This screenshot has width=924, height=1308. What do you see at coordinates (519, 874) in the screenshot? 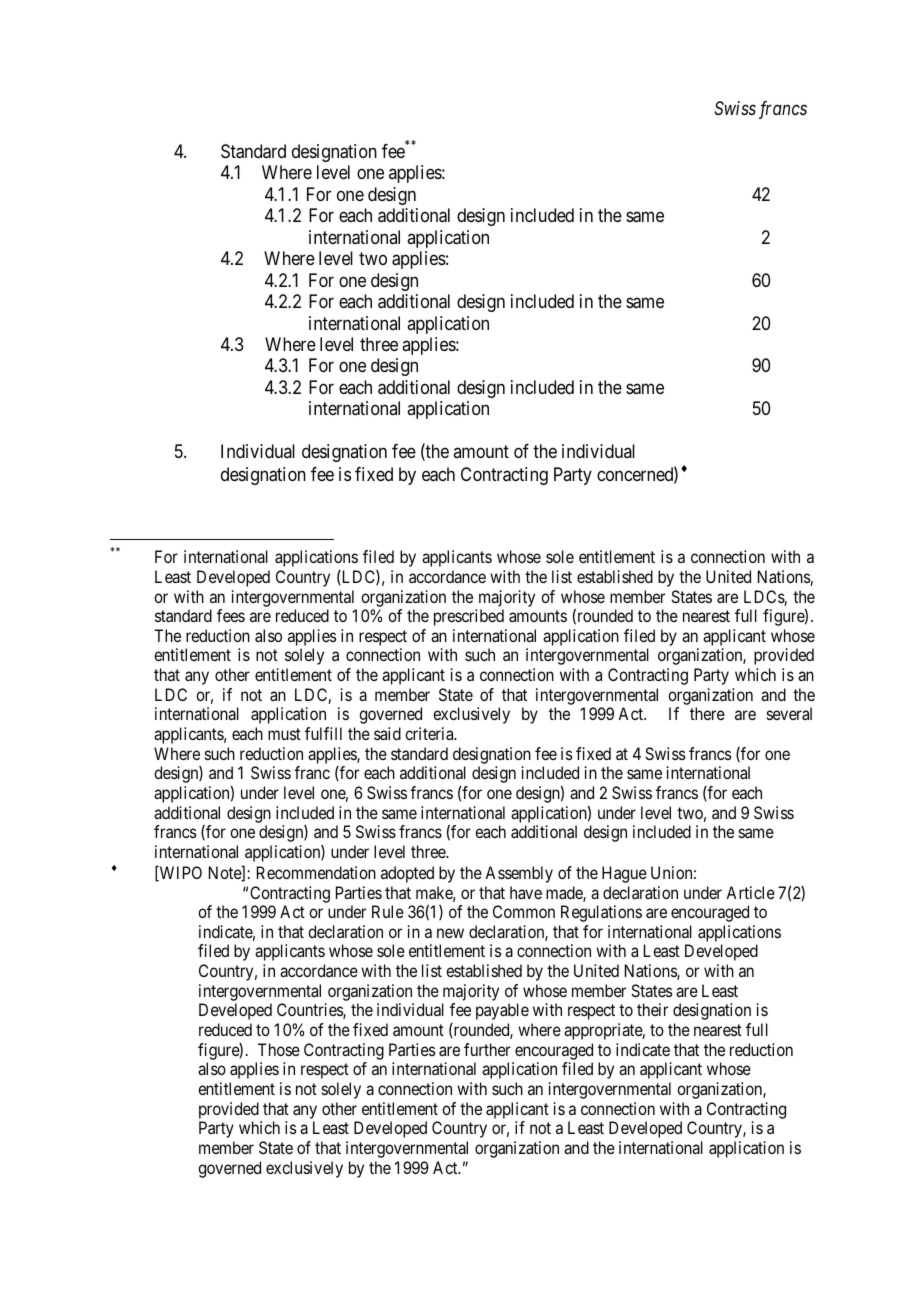
I see `Assembly` at bounding box center [519, 874].
